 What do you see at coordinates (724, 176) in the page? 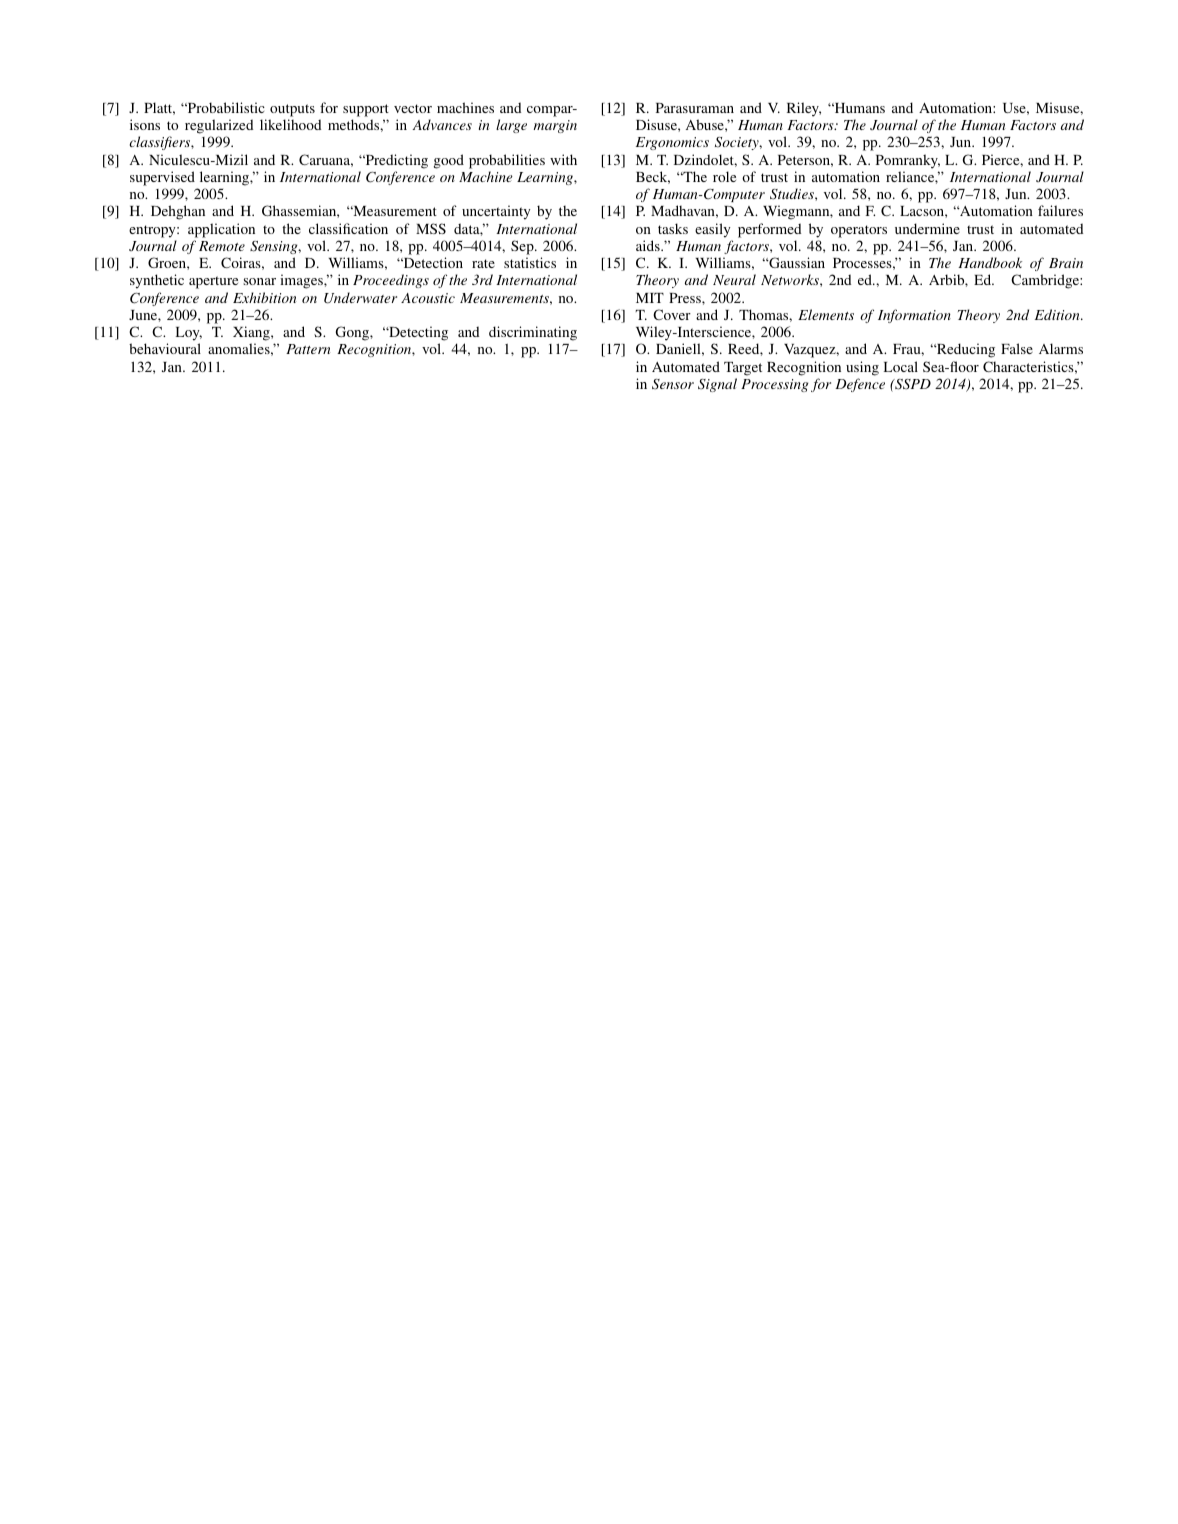
I see `role` at bounding box center [724, 176].
